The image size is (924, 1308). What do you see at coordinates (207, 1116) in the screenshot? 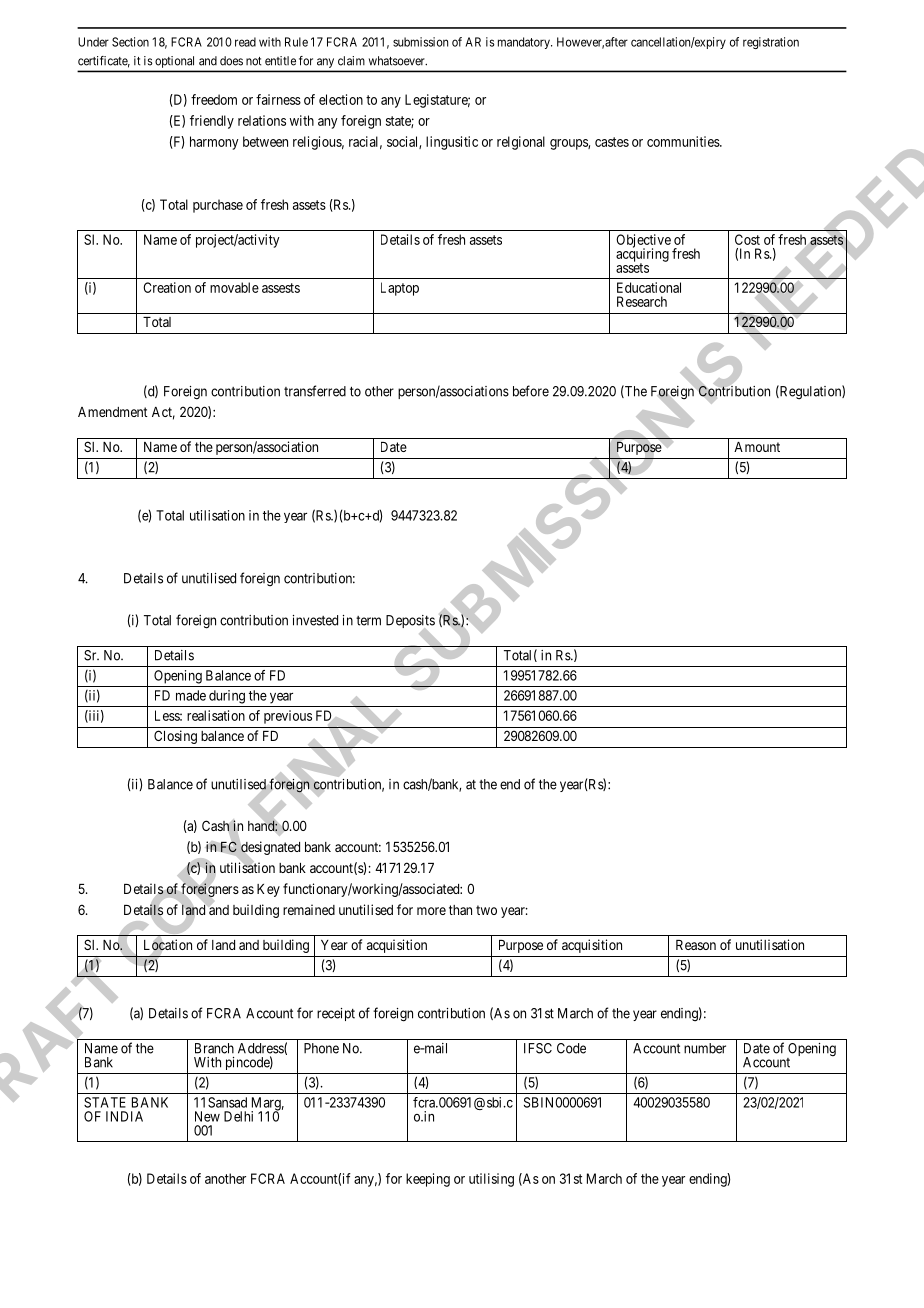
I see `New` at bounding box center [207, 1116].
